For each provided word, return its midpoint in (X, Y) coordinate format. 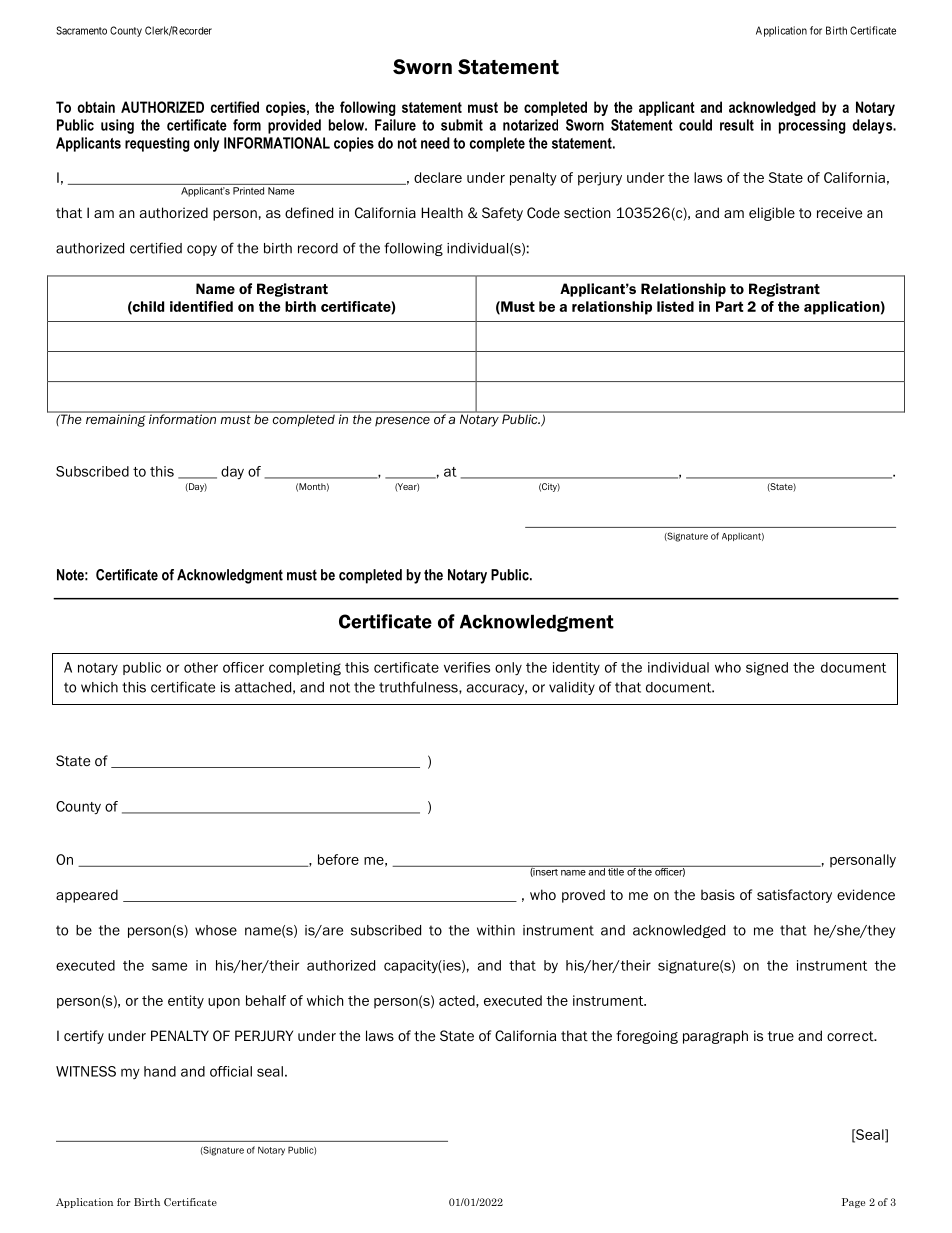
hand (160, 1071)
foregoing (647, 1037)
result (737, 125)
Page (853, 1203)
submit (462, 125)
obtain (96, 107)
